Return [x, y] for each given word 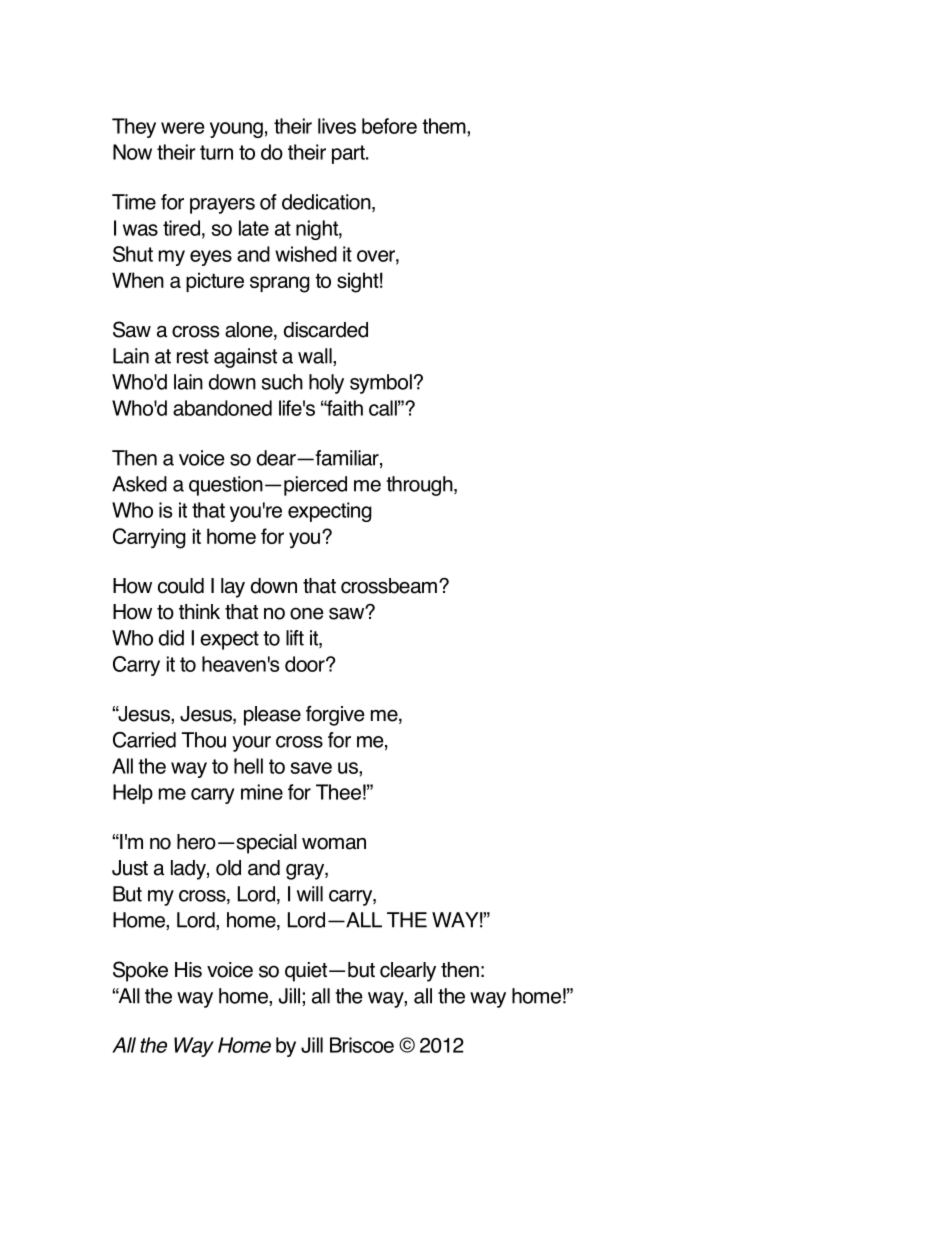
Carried [144, 740]
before [389, 126]
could [181, 586]
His [188, 970]
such [282, 382]
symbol [381, 384]
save [311, 768]
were [182, 128]
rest [193, 356]
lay [233, 588]
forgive [335, 715]
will [310, 894]
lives [337, 126]
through [420, 486]
